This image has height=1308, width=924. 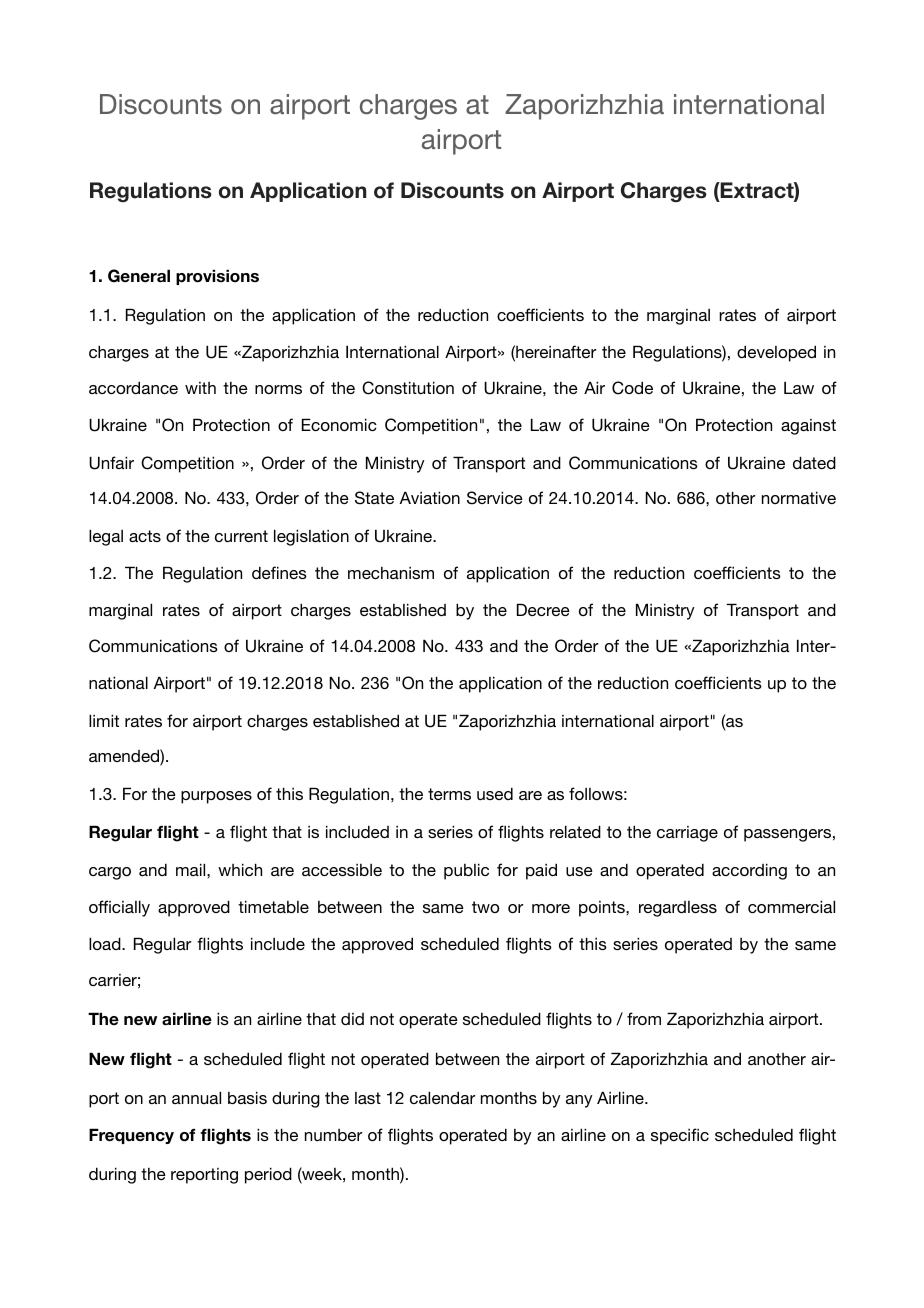 What do you see at coordinates (449, 794) in the image?
I see `terms` at bounding box center [449, 794].
